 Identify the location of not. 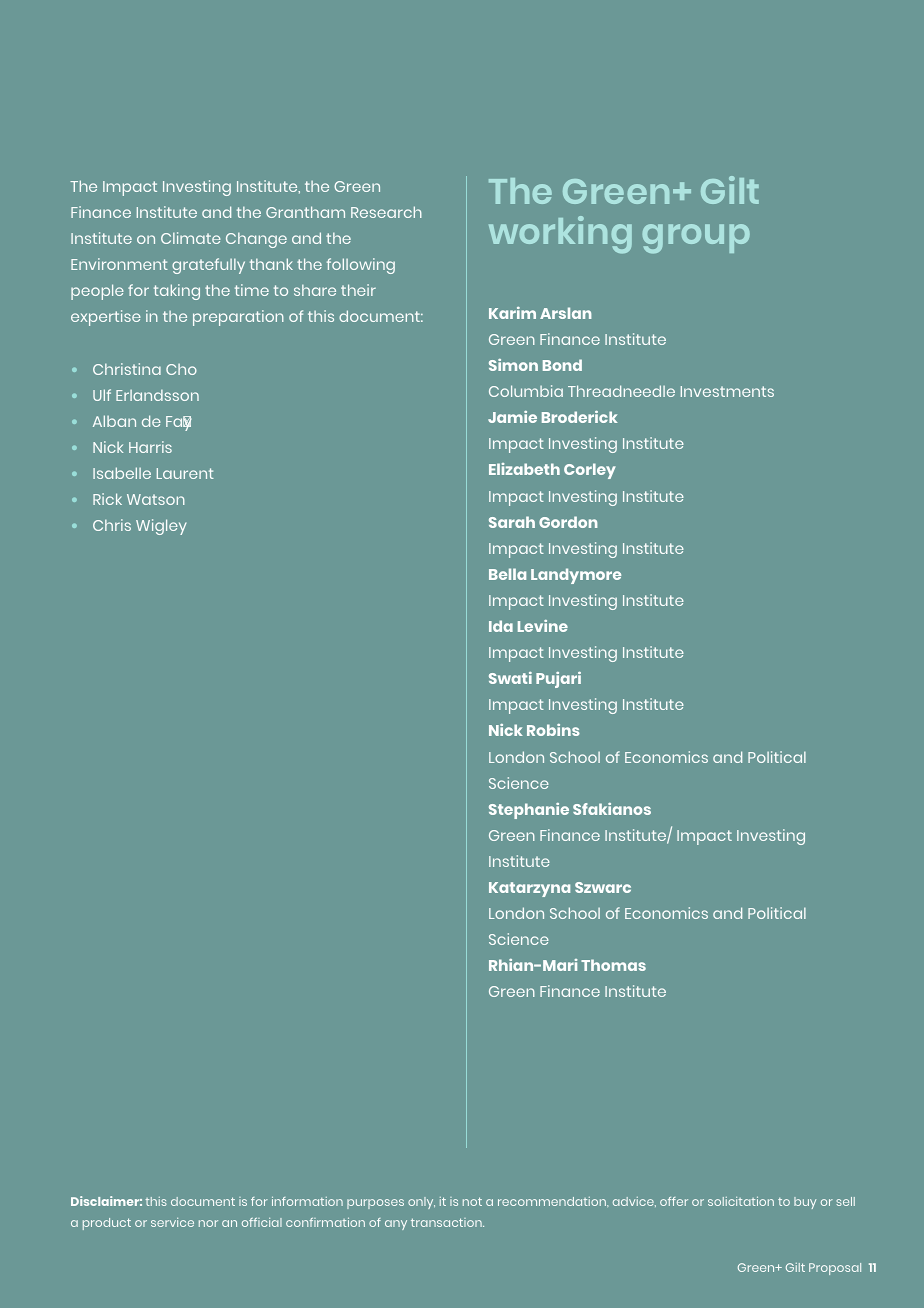
(472, 1201).
